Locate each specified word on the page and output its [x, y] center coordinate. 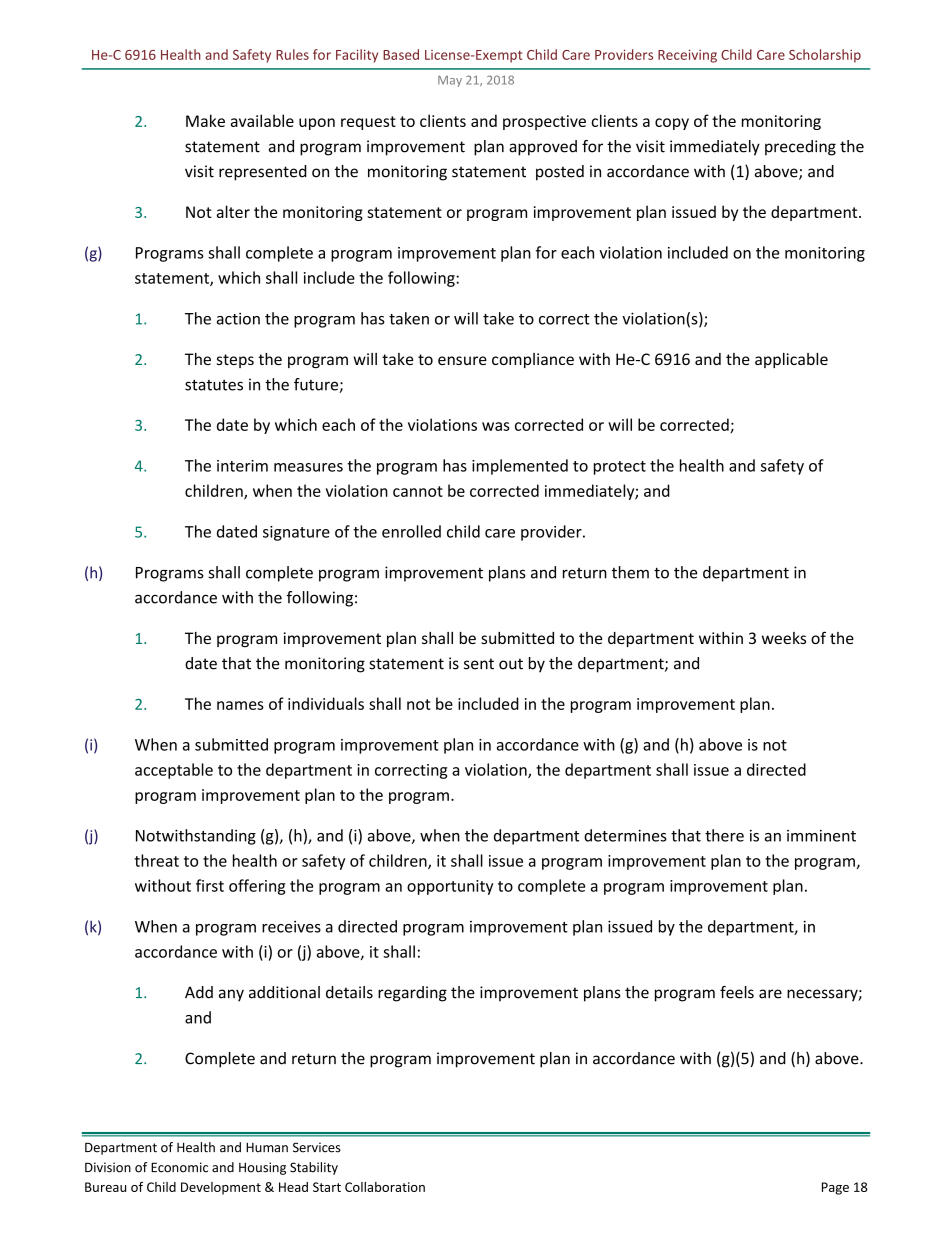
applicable [791, 360]
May [450, 81]
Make [205, 120]
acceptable [174, 771]
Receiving [687, 56]
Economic [179, 1167]
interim [242, 466]
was [496, 426]
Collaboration [385, 1187]
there [724, 835]
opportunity [450, 887]
